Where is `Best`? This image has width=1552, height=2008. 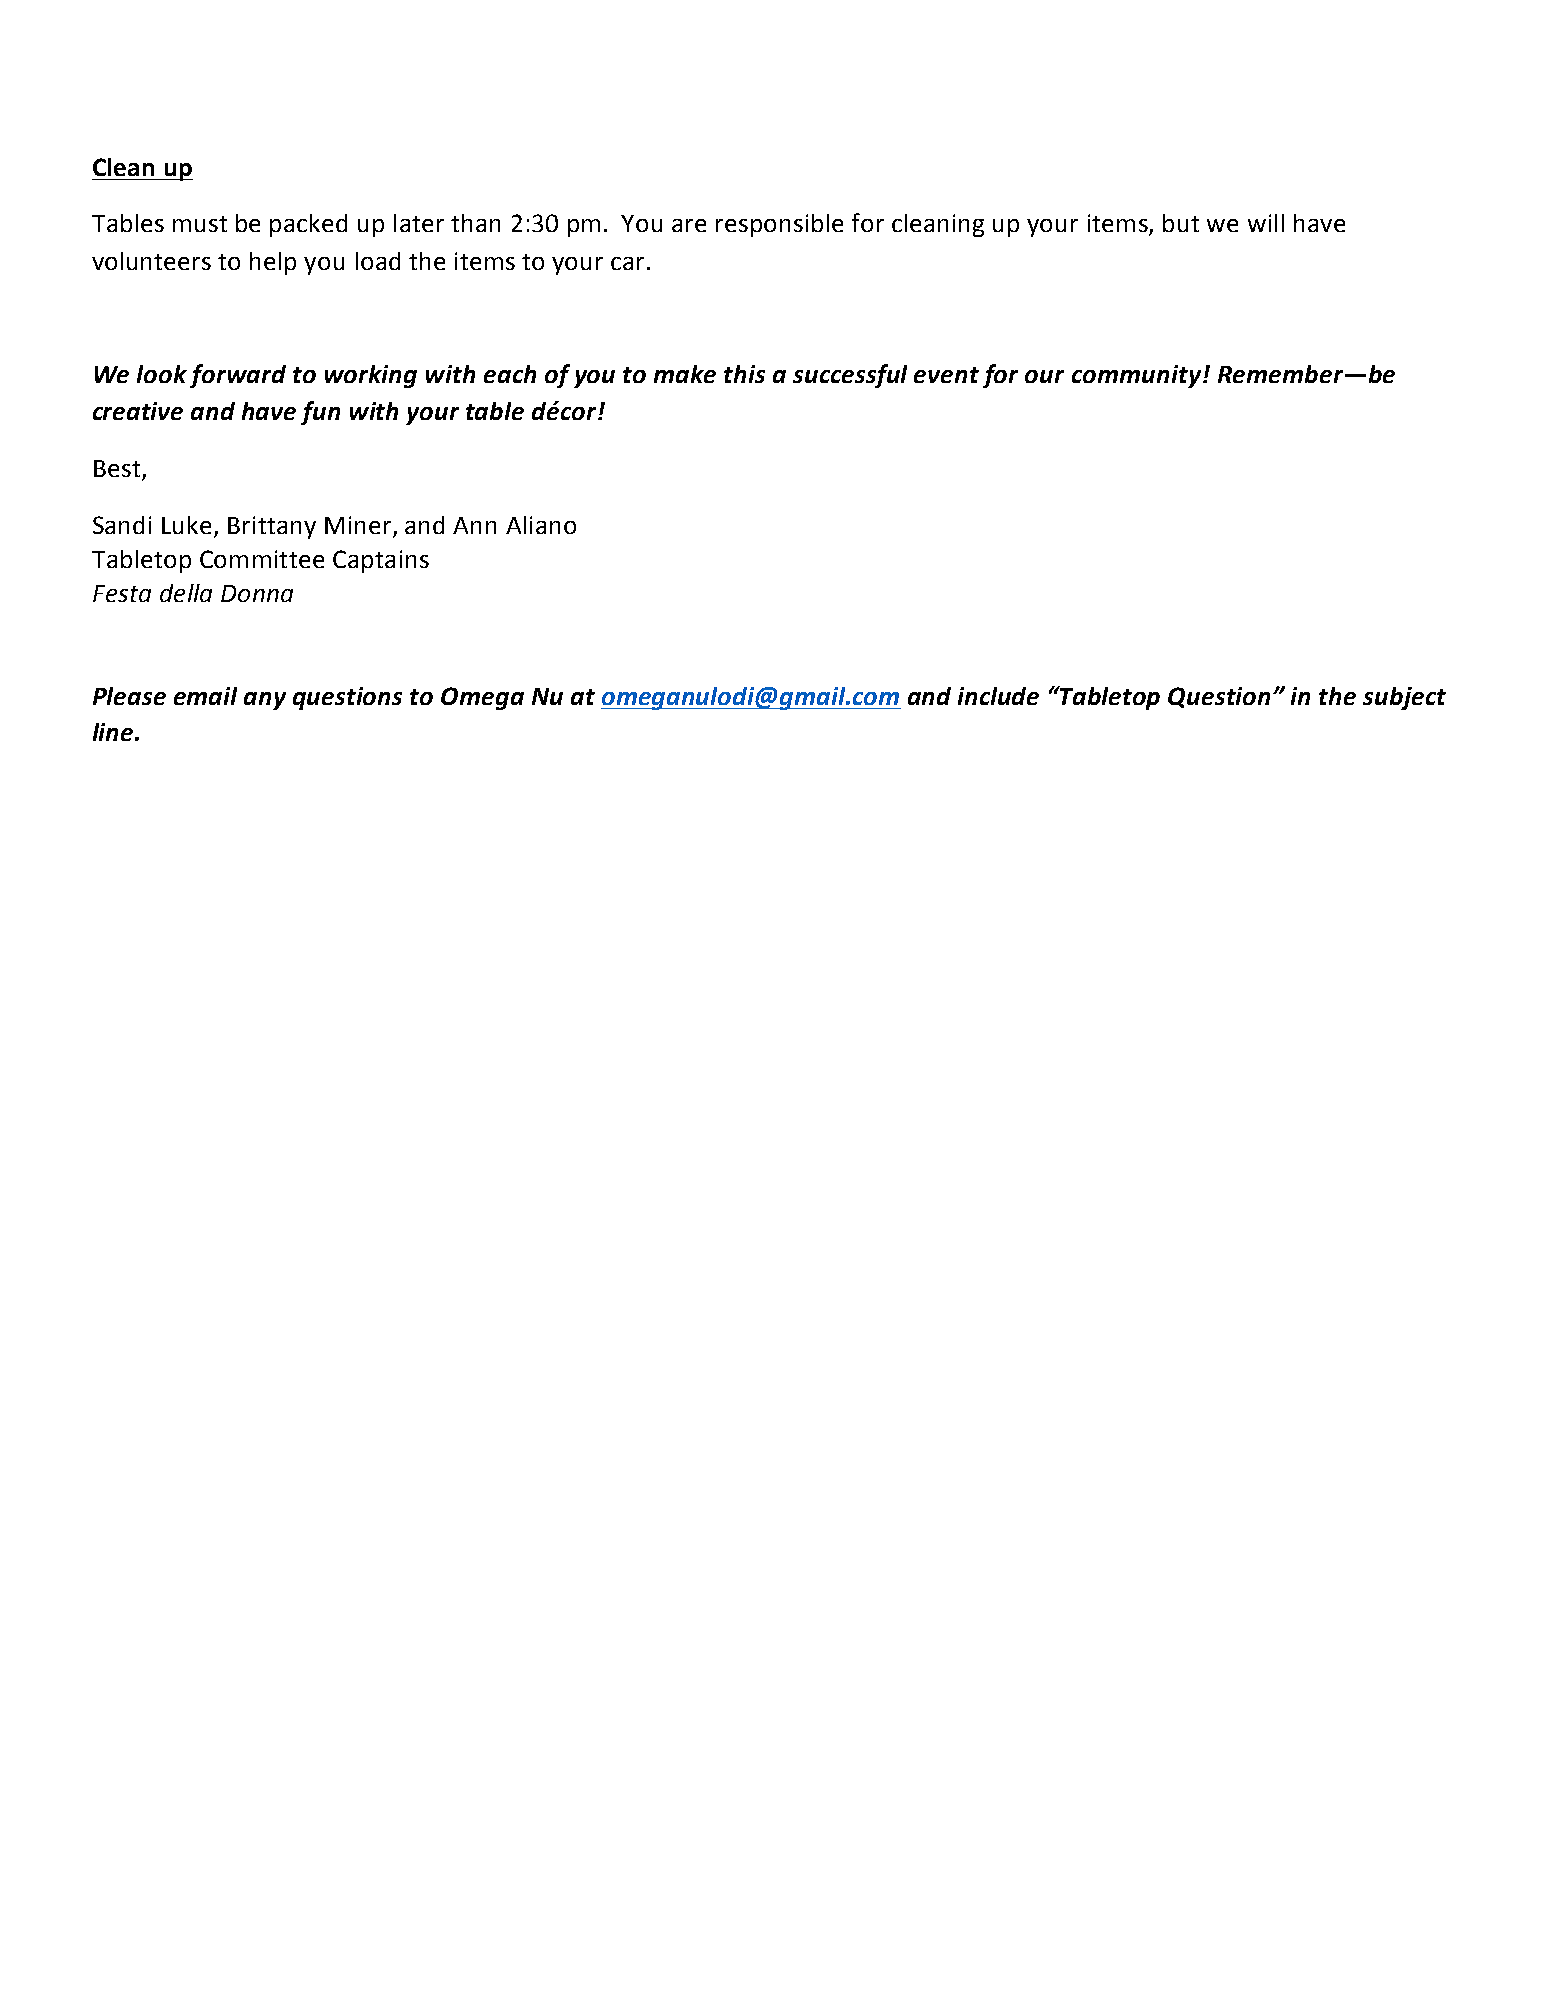
Best is located at coordinates (118, 470).
